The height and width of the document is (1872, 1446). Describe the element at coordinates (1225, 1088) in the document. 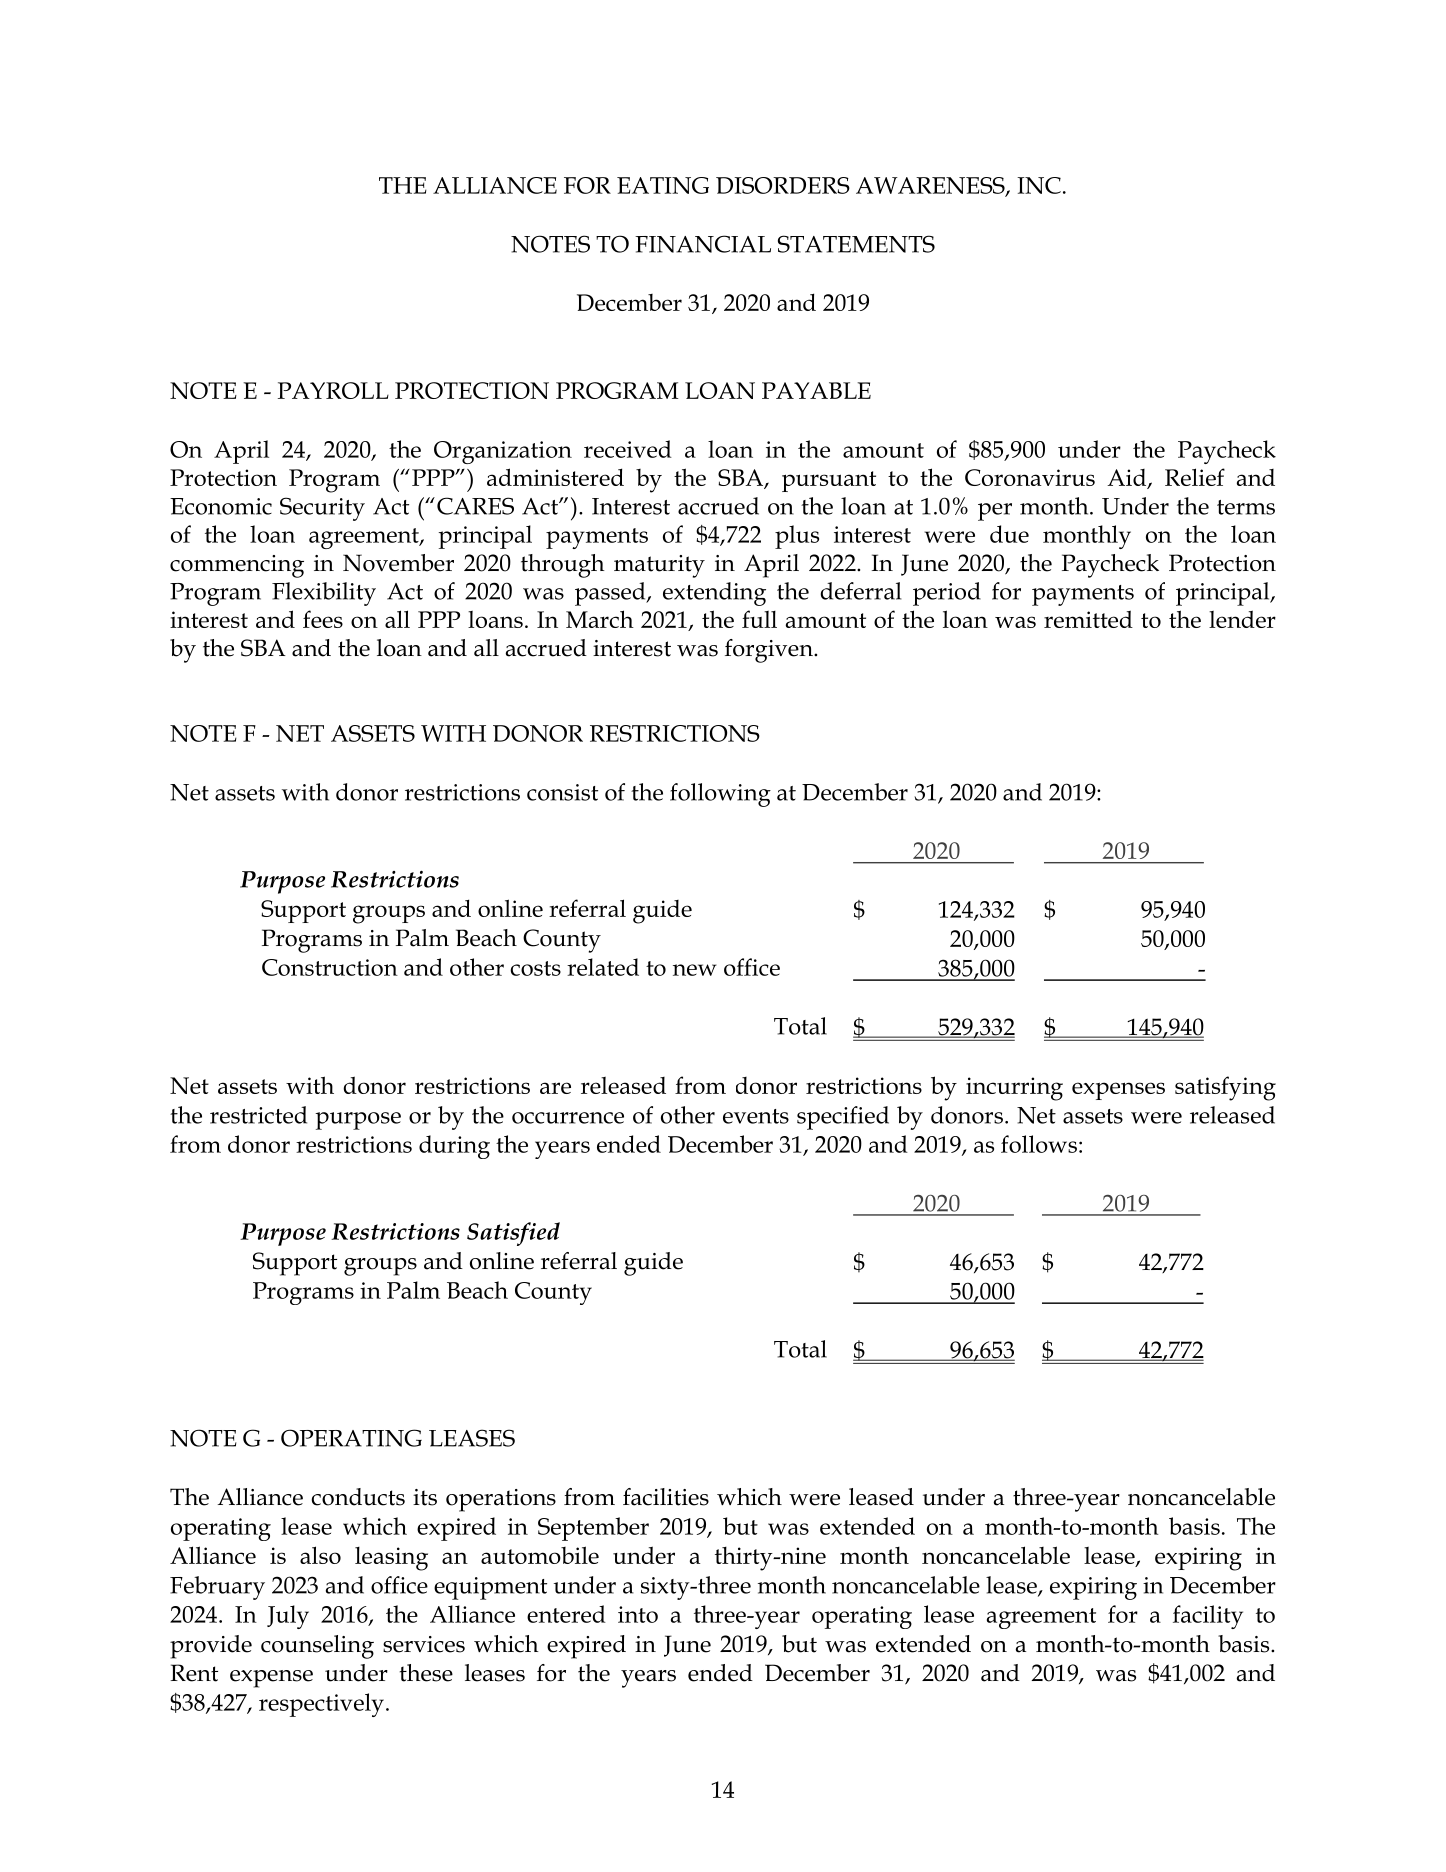

I see `satisfying` at that location.
